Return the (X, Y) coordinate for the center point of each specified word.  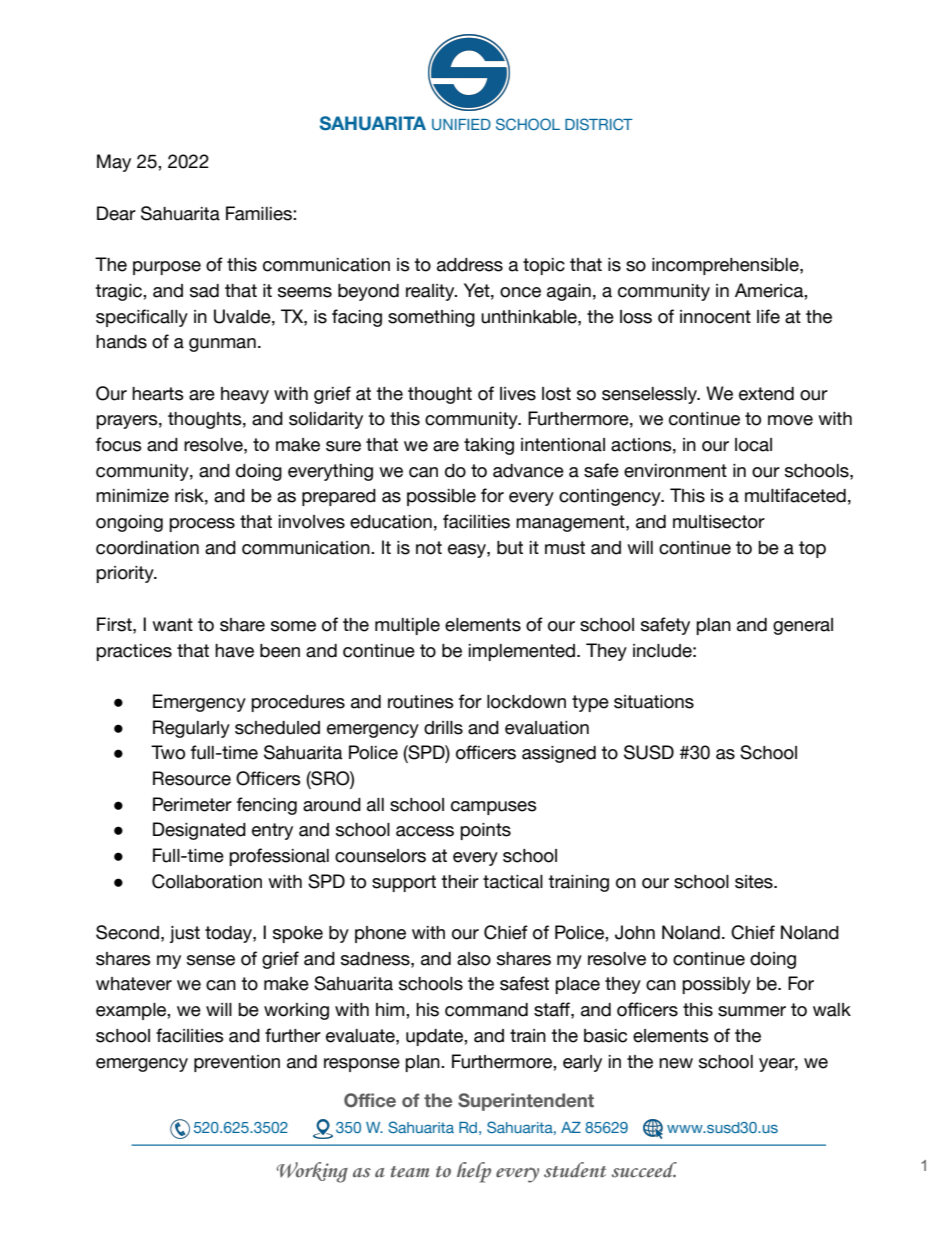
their (460, 882)
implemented (522, 652)
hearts (158, 394)
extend (766, 394)
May (114, 163)
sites (755, 882)
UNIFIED (461, 124)
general (803, 626)
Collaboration (207, 881)
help (474, 1172)
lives (518, 394)
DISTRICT (599, 124)
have (234, 651)
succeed (644, 1170)
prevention (237, 1063)
